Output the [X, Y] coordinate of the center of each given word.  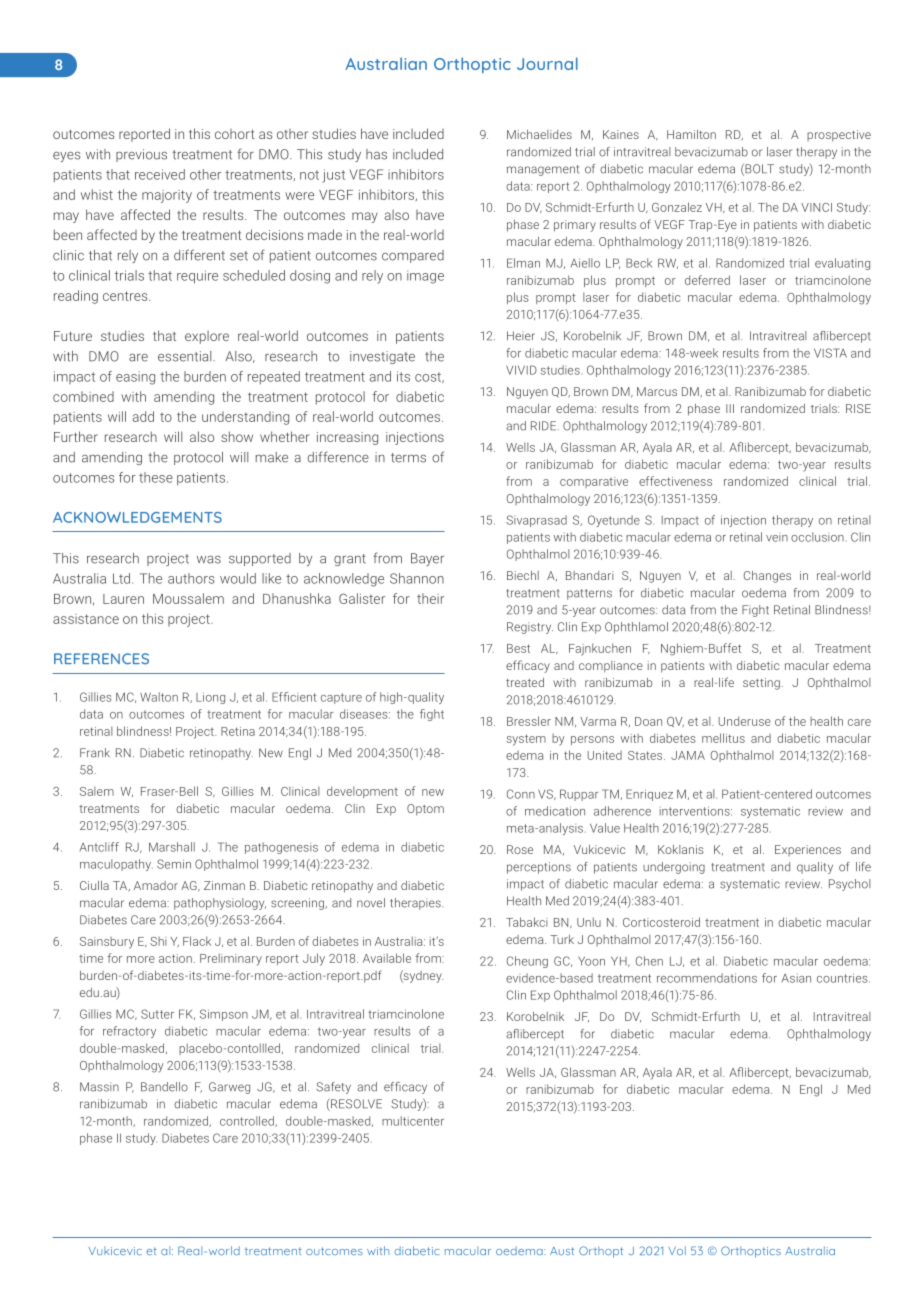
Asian [796, 978]
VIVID [521, 370]
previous [141, 155]
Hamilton [691, 134]
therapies [416, 904]
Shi [158, 941]
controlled [248, 1121]
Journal [547, 63]
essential [186, 356]
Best [518, 648]
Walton [159, 697]
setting [761, 684]
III [730, 408]
